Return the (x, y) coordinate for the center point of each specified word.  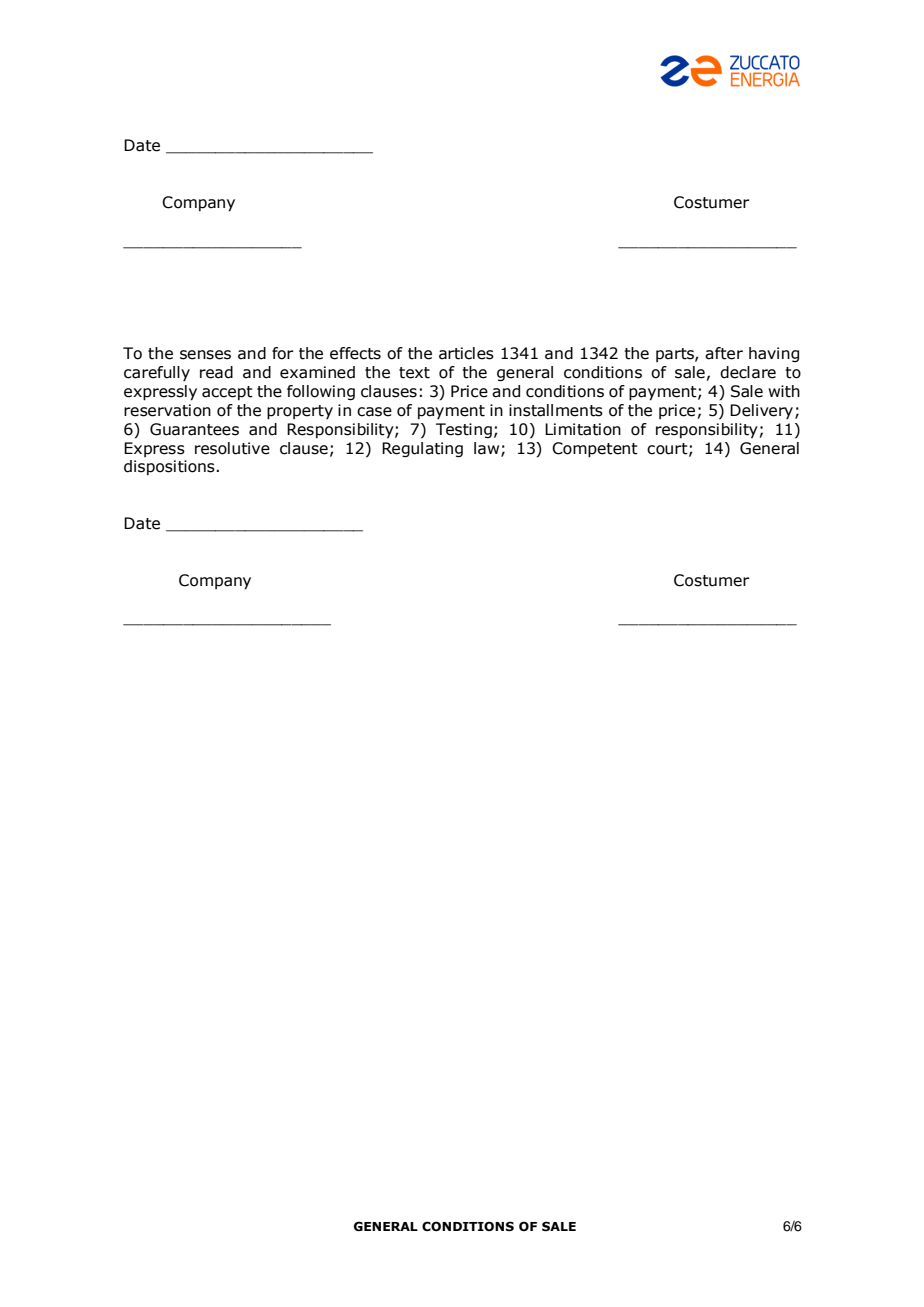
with (784, 391)
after (724, 353)
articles (466, 353)
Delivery (763, 411)
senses (205, 355)
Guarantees (194, 429)
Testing (464, 430)
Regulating (422, 449)
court (668, 449)
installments (556, 410)
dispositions (169, 467)
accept (227, 393)
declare (748, 372)
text (414, 373)
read (216, 372)
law (488, 449)
